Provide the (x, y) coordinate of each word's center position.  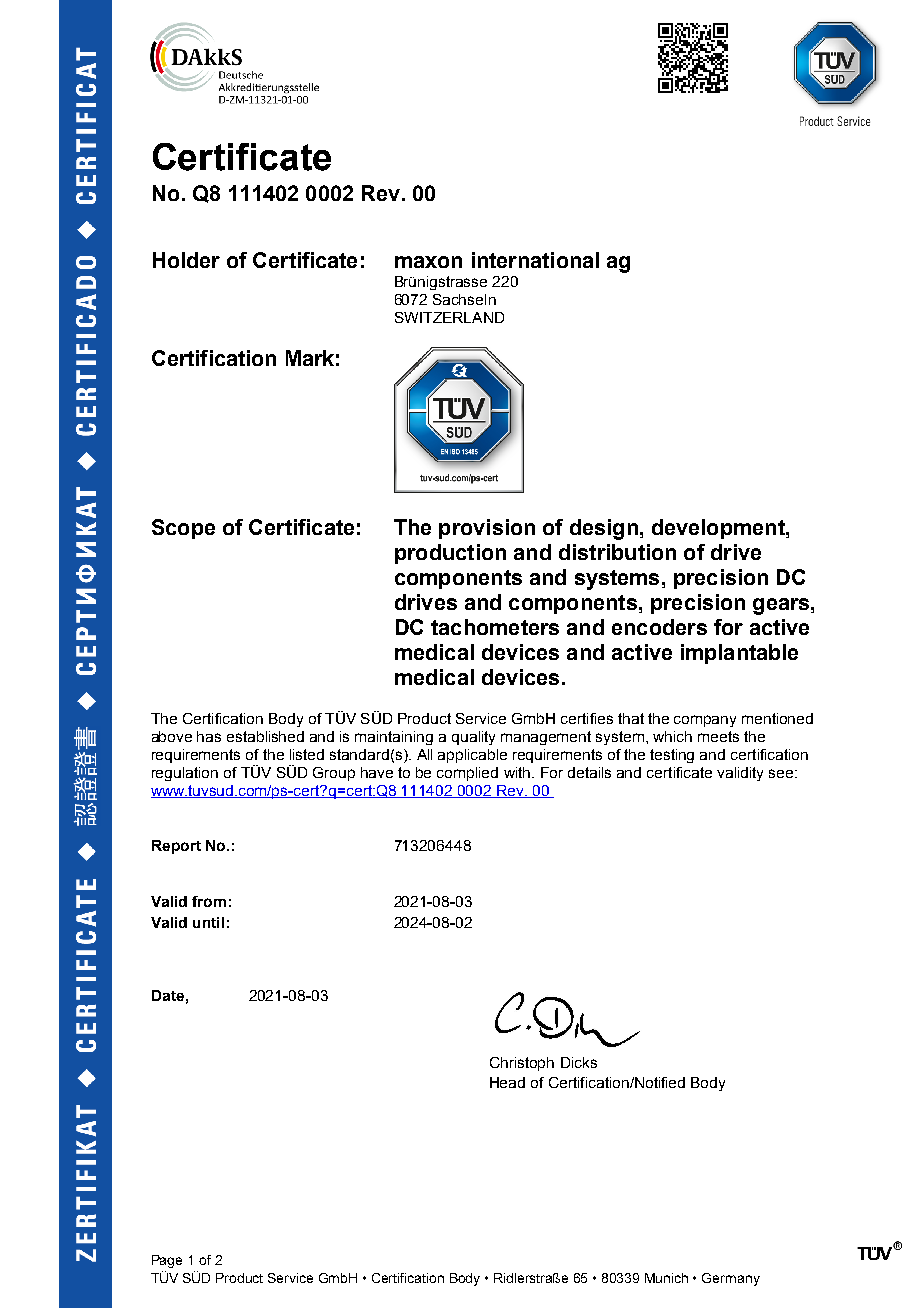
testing (672, 756)
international (535, 260)
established (265, 736)
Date (168, 995)
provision (487, 529)
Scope (183, 529)
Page (167, 1261)
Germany (731, 1279)
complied (467, 774)
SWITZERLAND (449, 317)
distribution (617, 552)
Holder (186, 260)
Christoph (522, 1064)
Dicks (579, 1062)
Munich (666, 1278)
